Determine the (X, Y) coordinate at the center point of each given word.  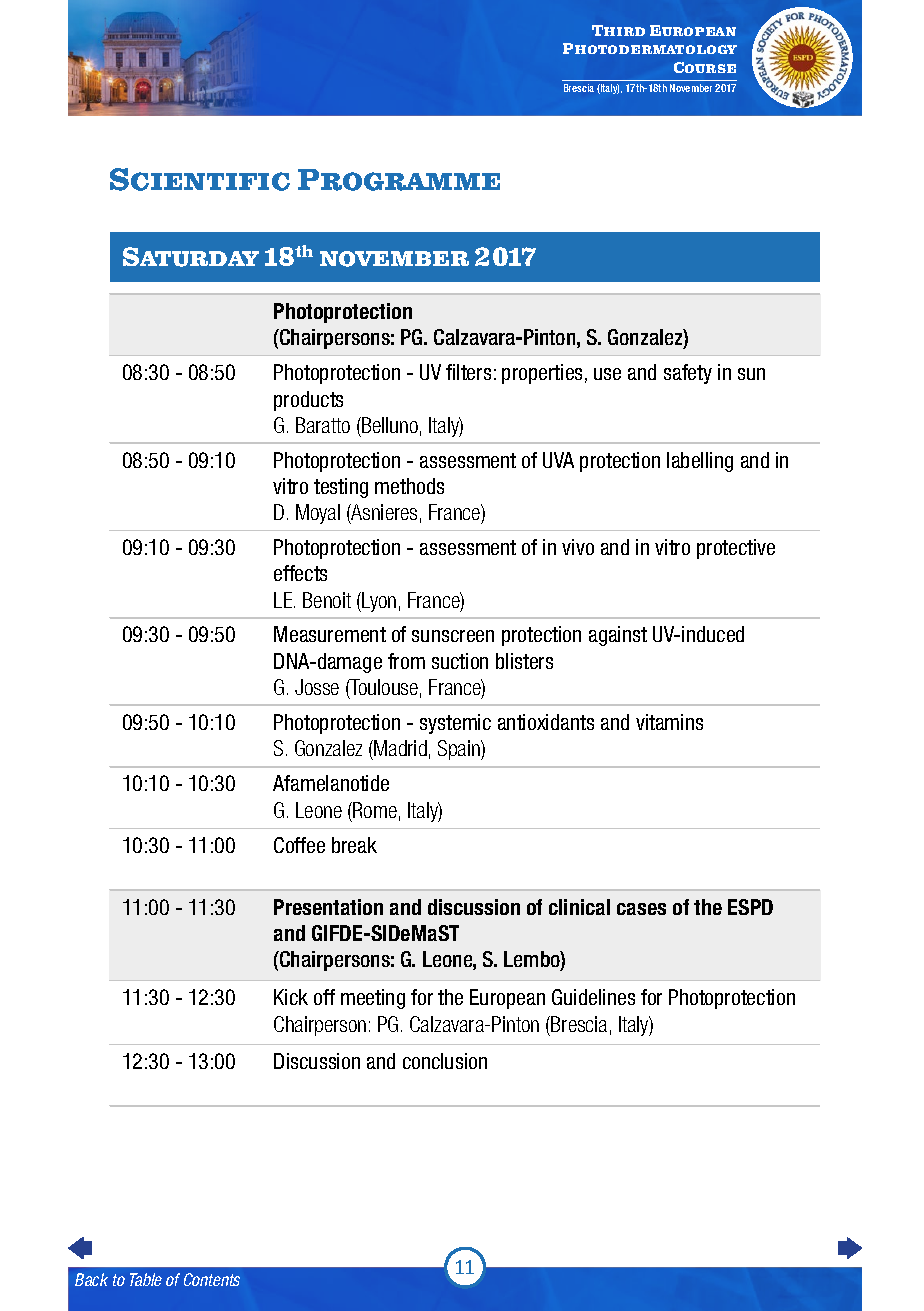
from (406, 661)
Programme (399, 180)
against (618, 636)
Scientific (200, 179)
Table (146, 1279)
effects (300, 573)
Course (705, 67)
